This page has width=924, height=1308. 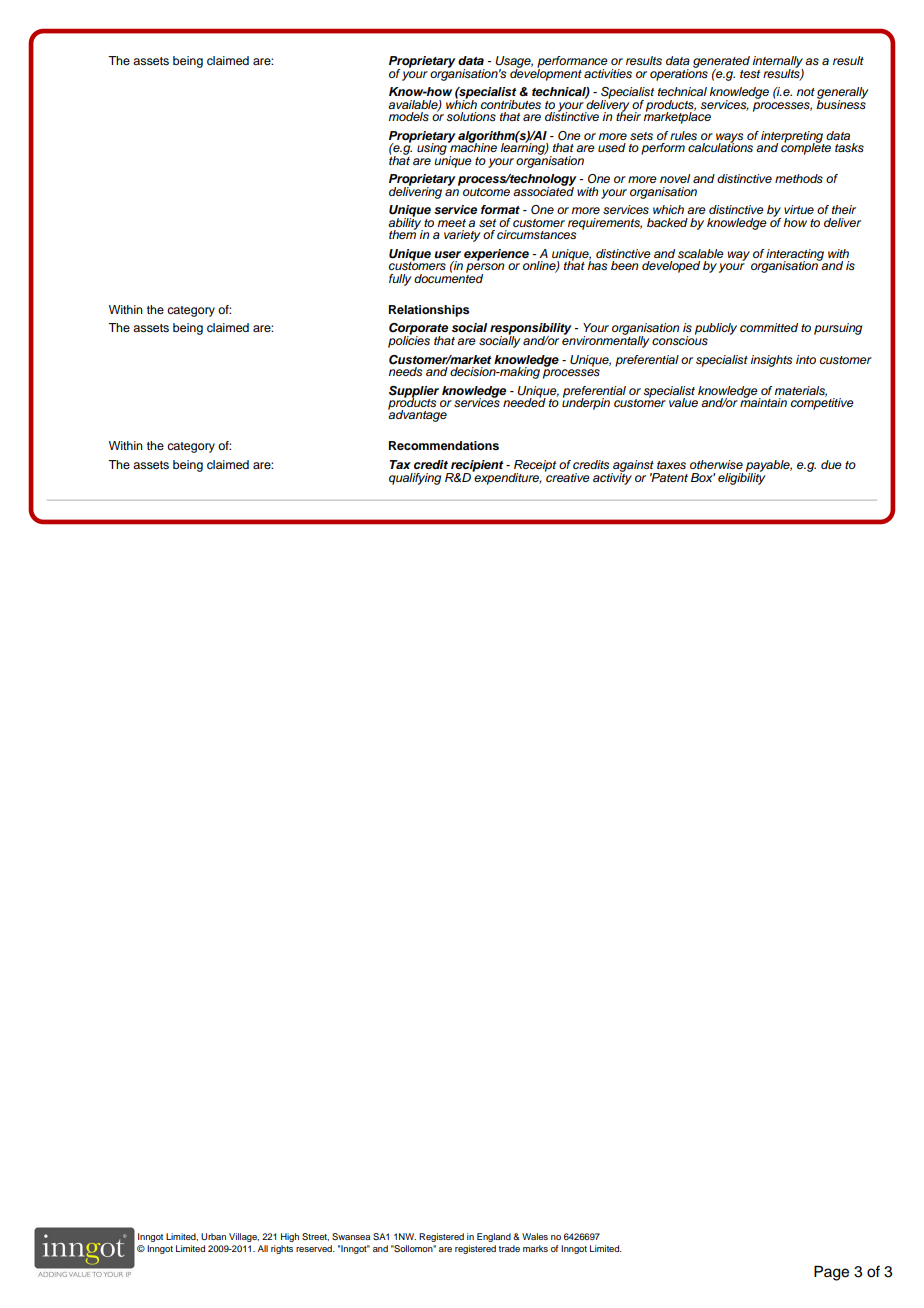 I want to click on models, so click(x=408, y=117).
